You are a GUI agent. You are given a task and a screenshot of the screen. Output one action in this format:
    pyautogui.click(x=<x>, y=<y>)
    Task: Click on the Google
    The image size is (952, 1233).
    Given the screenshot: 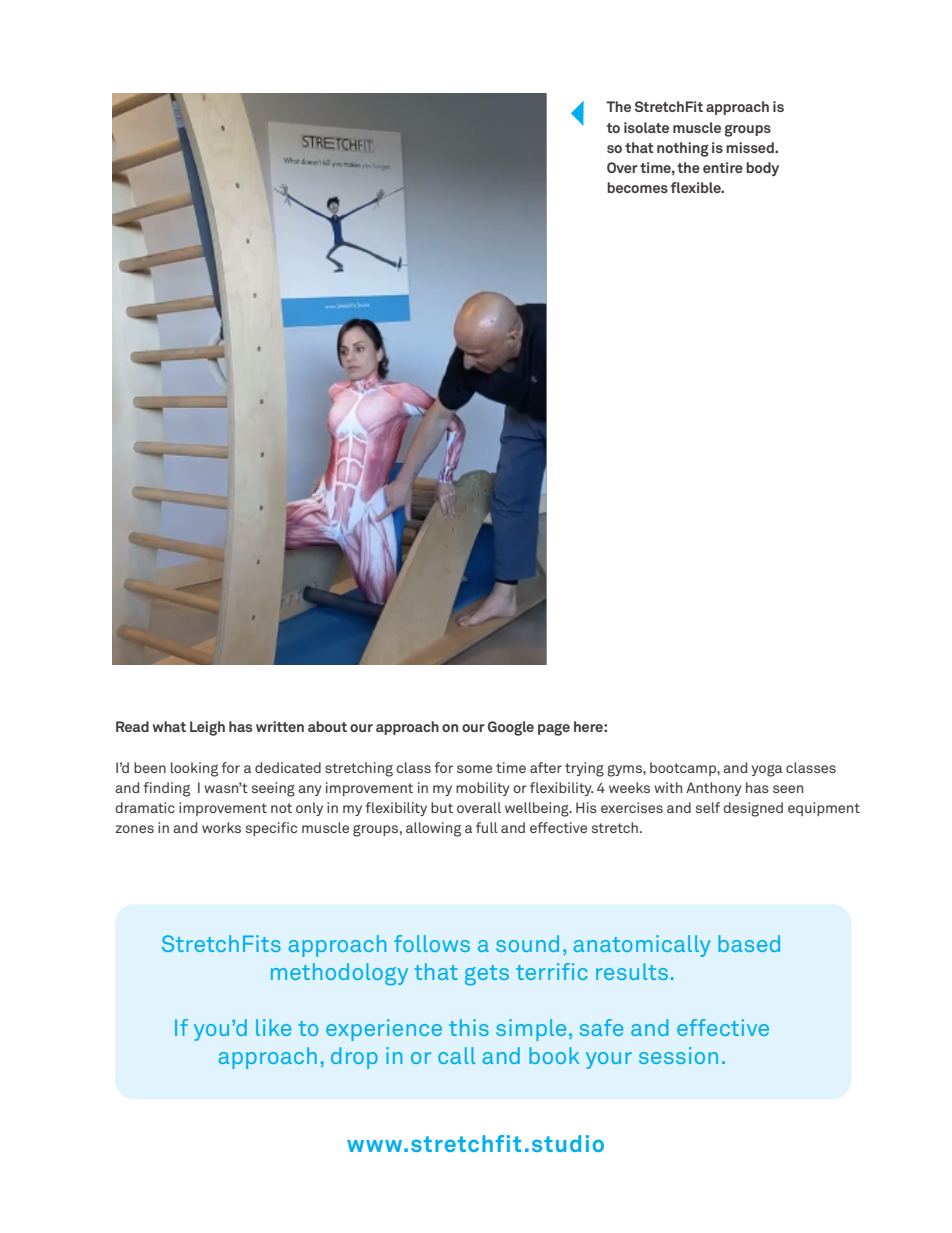 What is the action you would take?
    pyautogui.click(x=511, y=728)
